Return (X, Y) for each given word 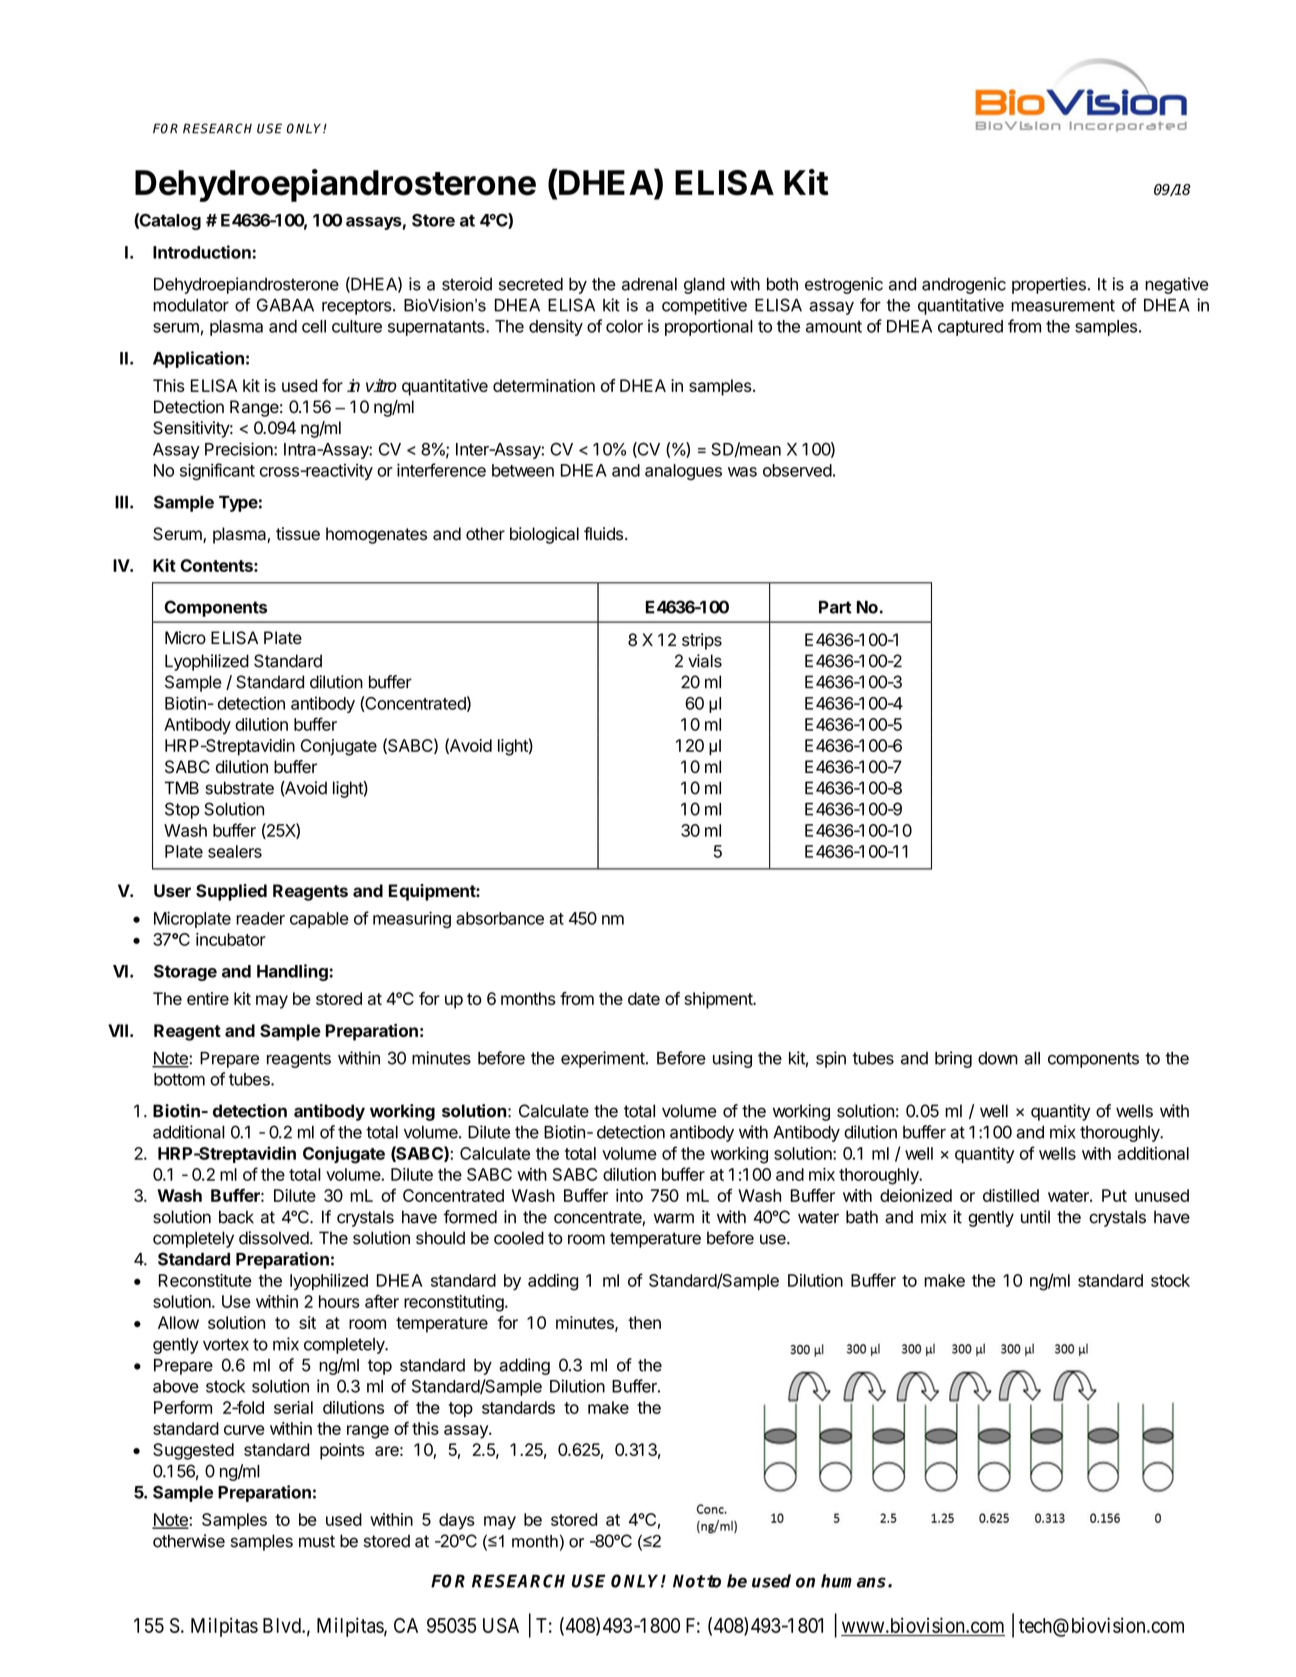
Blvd (283, 1625)
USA (501, 1625)
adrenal (649, 284)
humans (855, 1581)
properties (1049, 285)
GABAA (285, 305)
